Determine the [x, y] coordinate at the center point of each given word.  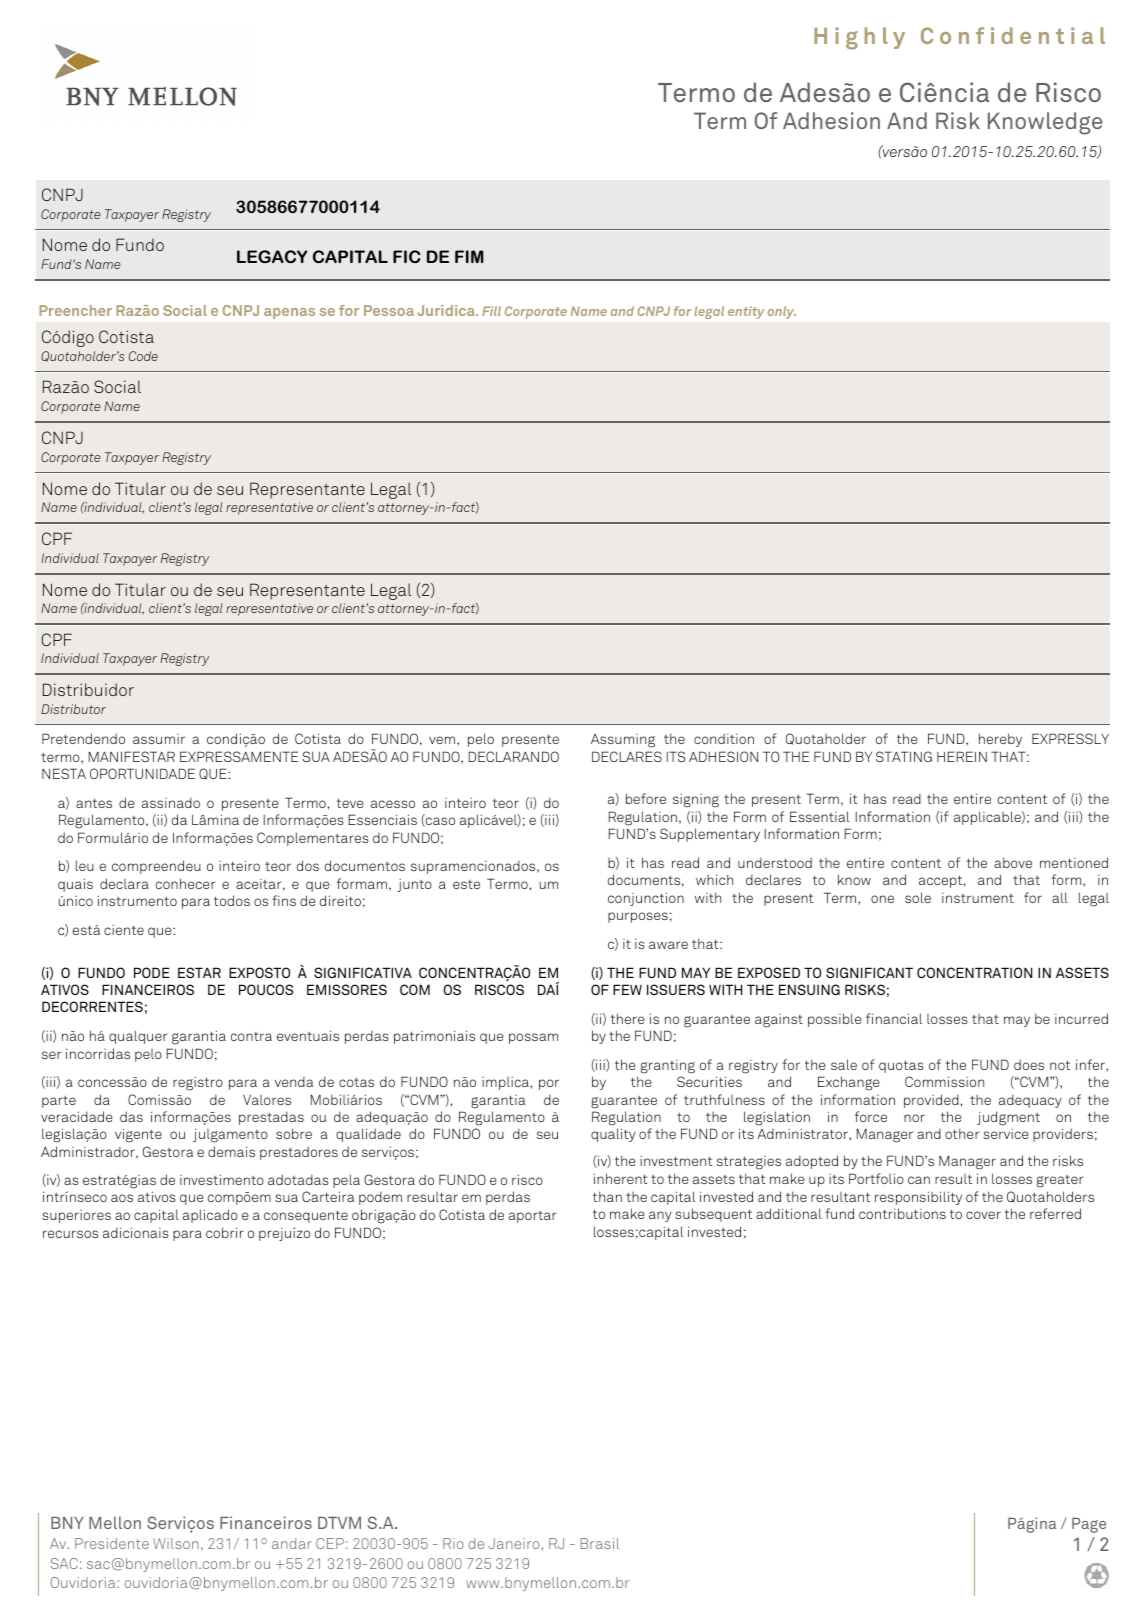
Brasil [599, 1543]
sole [918, 897]
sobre [294, 1133]
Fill [491, 311]
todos [232, 900]
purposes [638, 917]
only [782, 312]
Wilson [176, 1543]
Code [143, 356]
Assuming [623, 741]
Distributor [73, 709]
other [962, 1133]
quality [613, 1135]
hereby [1000, 740]
